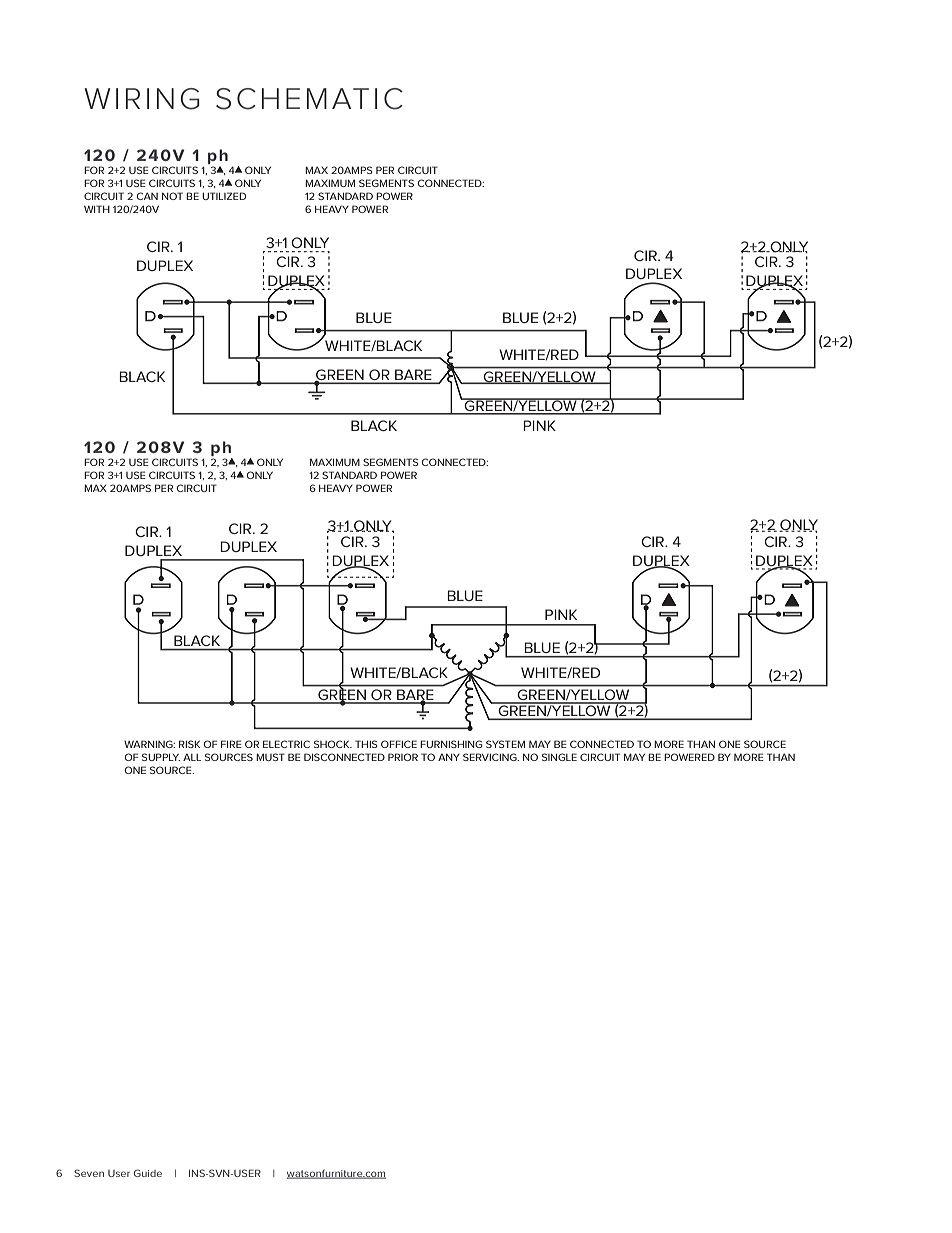  Describe the element at coordinates (148, 1173) in the page. I see `Guide` at that location.
